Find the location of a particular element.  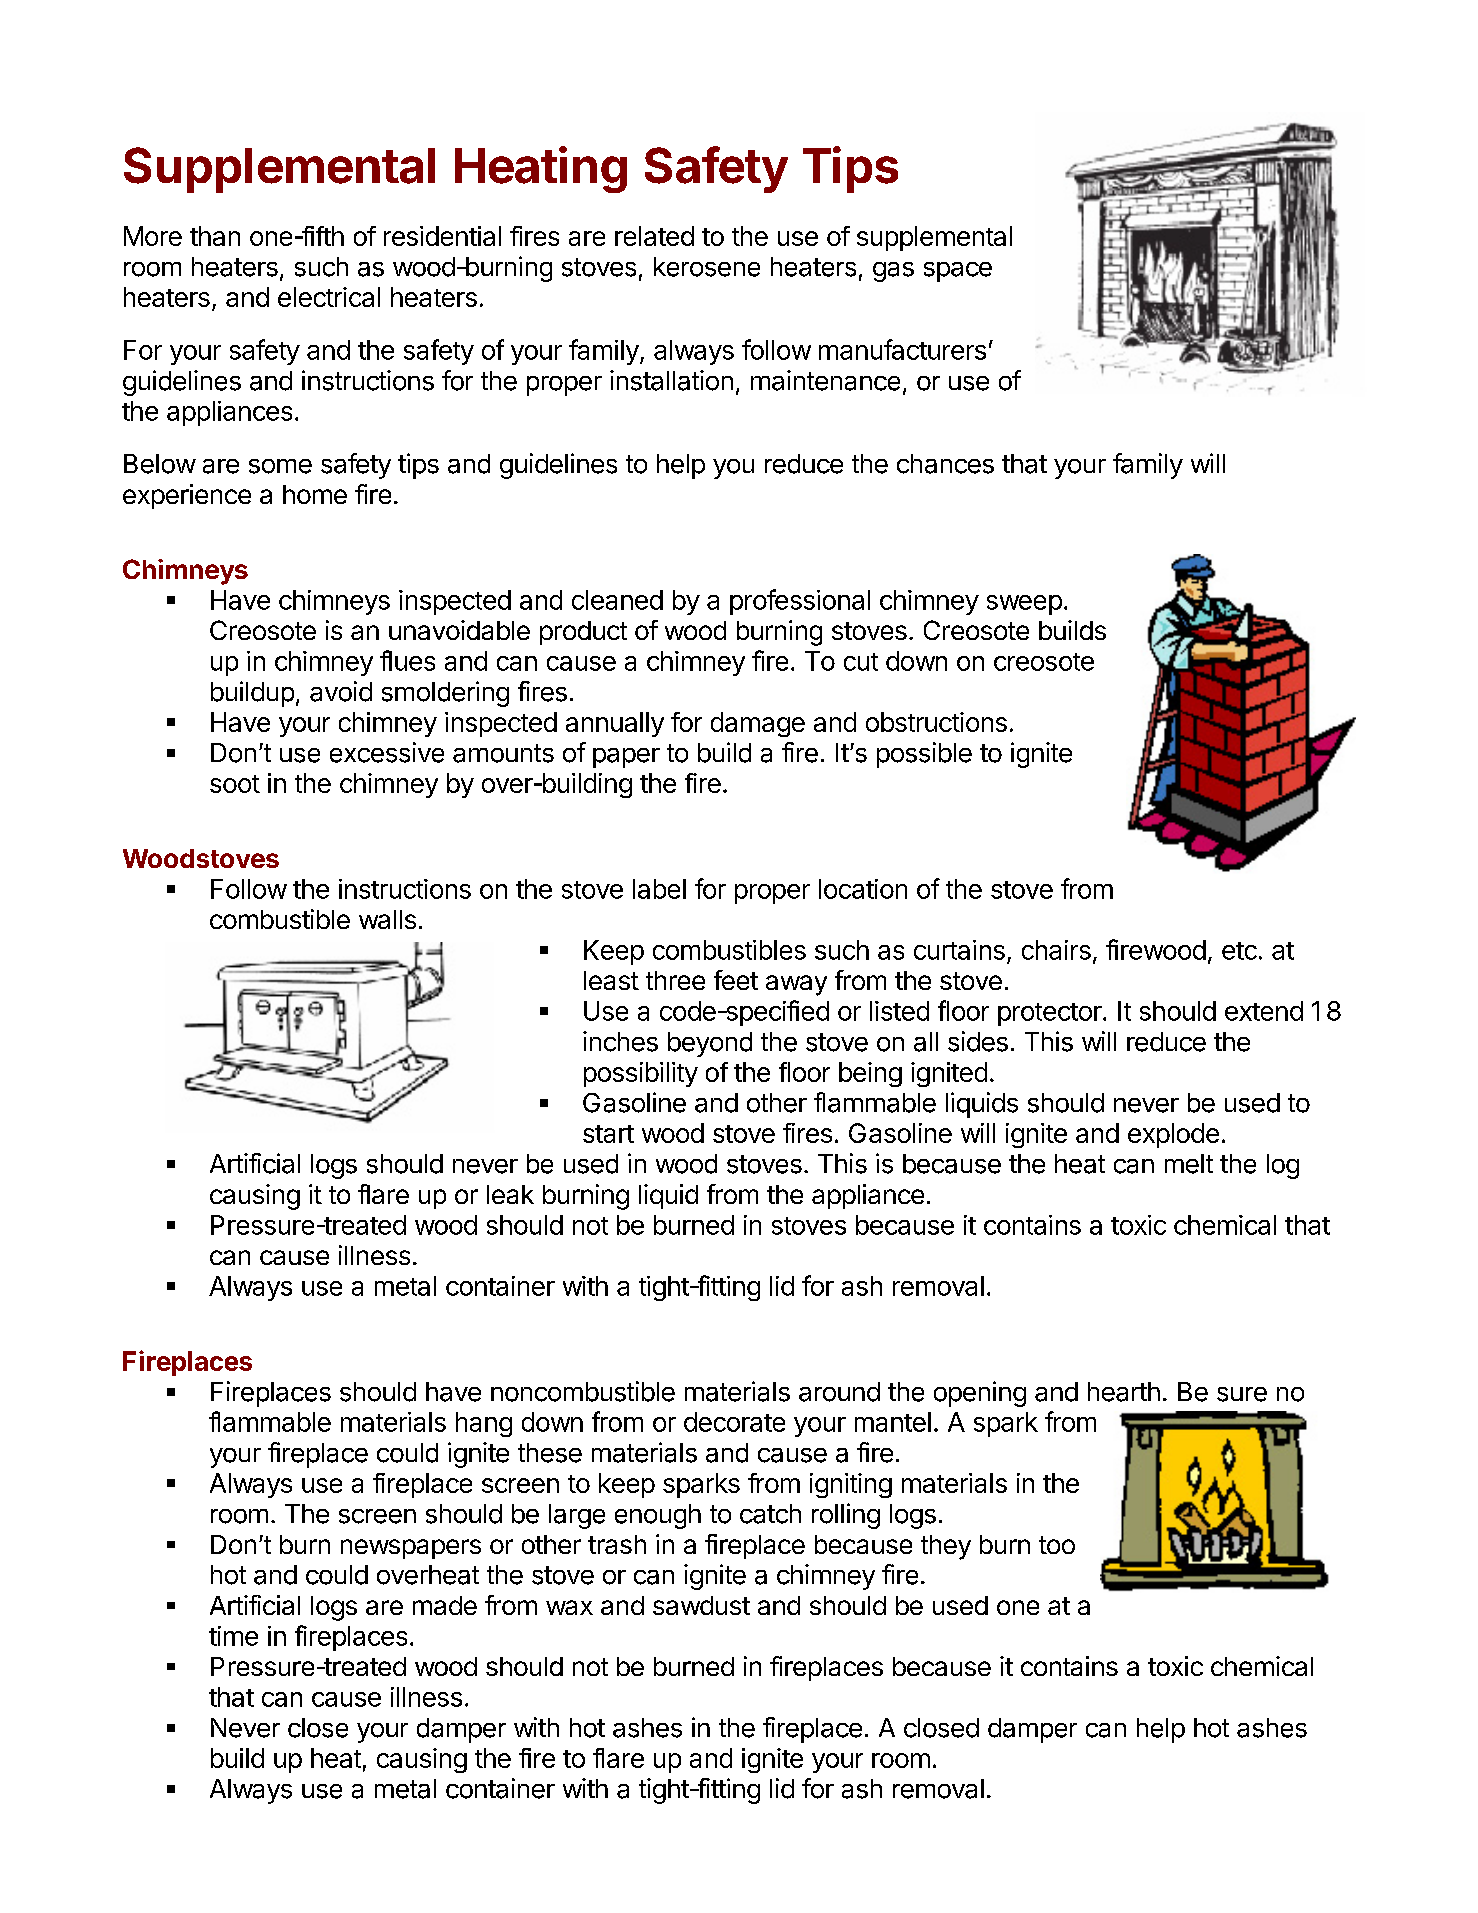

electrical is located at coordinates (329, 297).
